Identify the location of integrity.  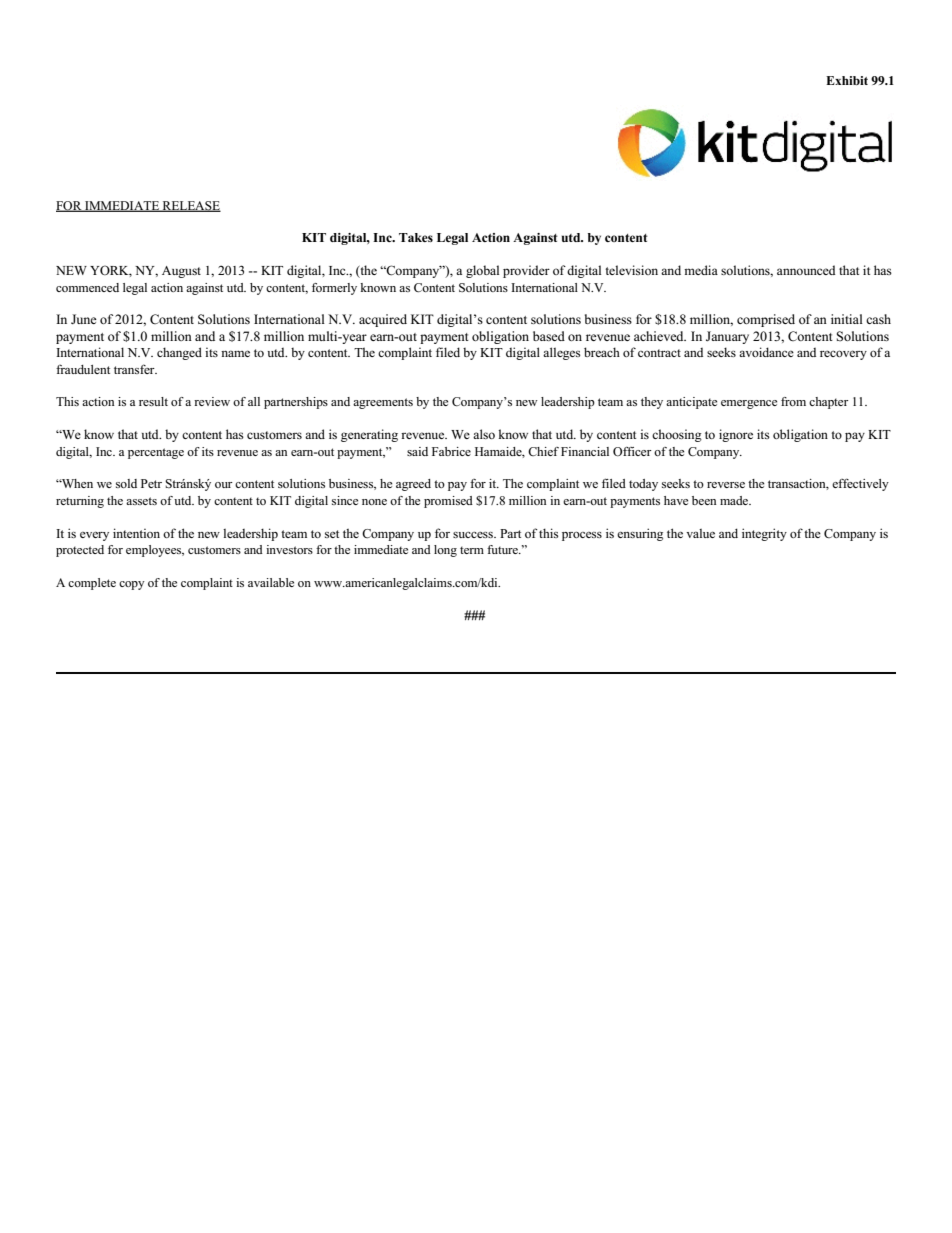
(764, 534).
